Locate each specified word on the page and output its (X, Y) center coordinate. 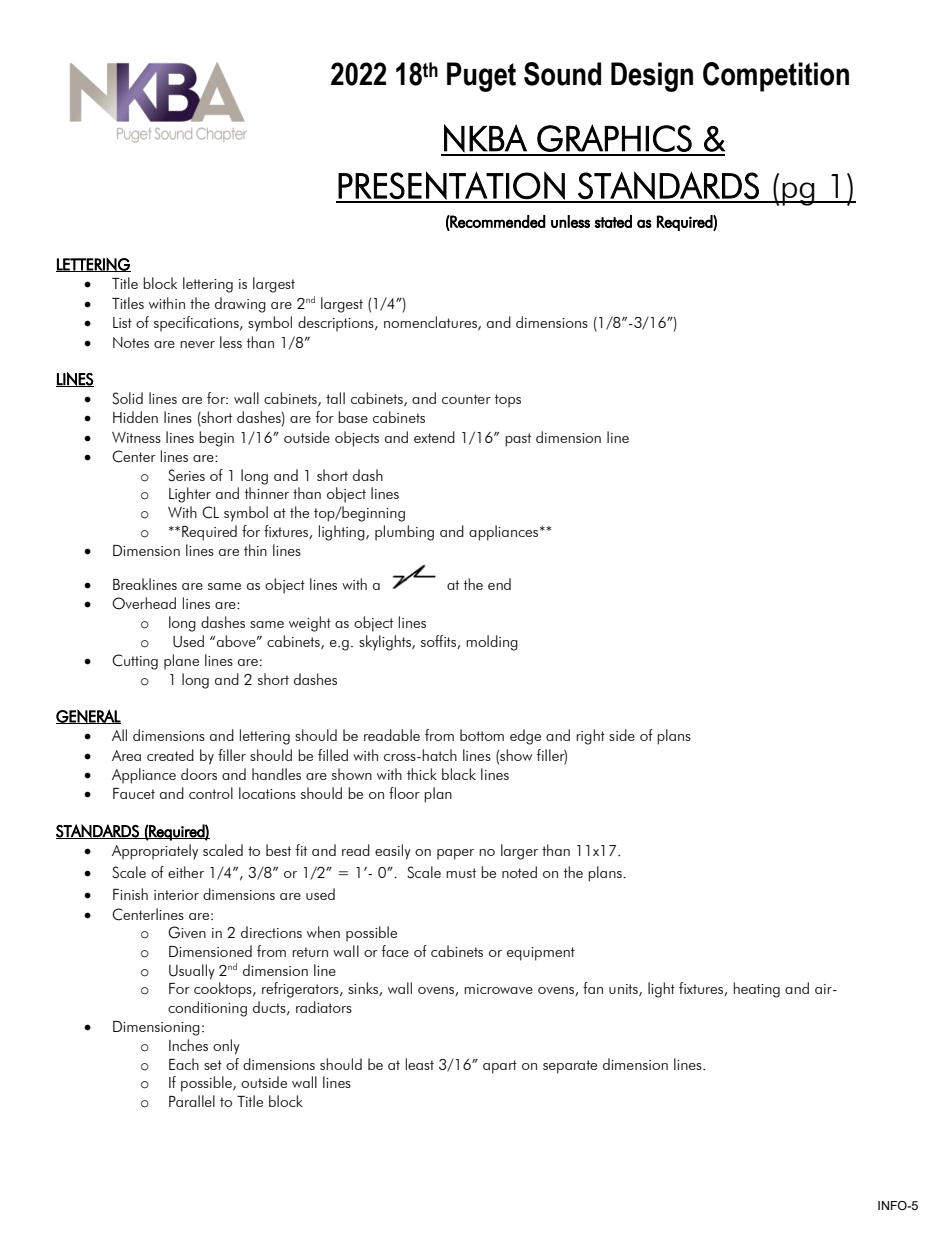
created (170, 755)
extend (434, 437)
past (518, 440)
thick (422, 774)
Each (184, 1064)
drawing (240, 305)
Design (652, 77)
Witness (136, 437)
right (590, 737)
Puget (481, 77)
